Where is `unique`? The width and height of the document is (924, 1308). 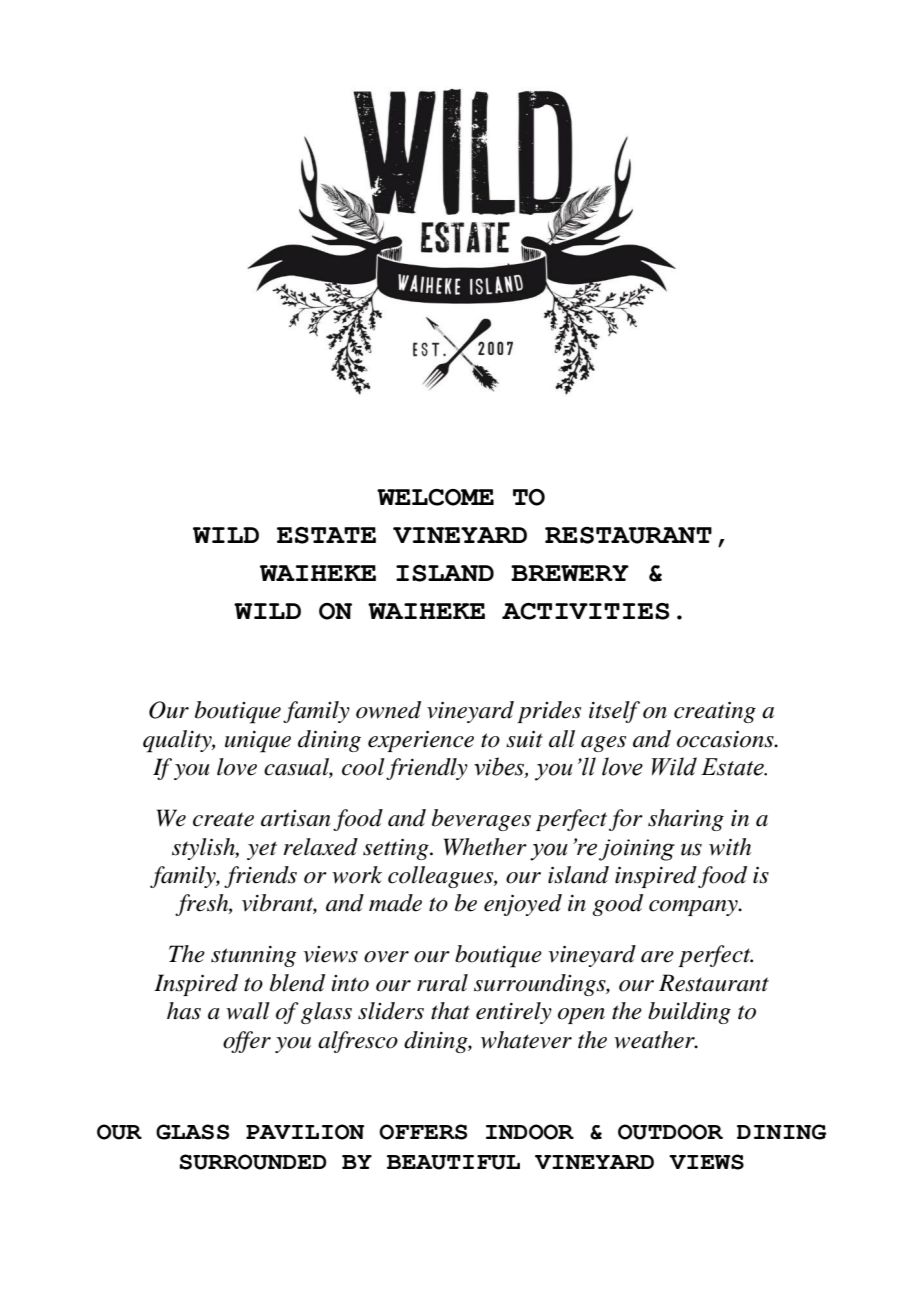
unique is located at coordinates (258, 742).
